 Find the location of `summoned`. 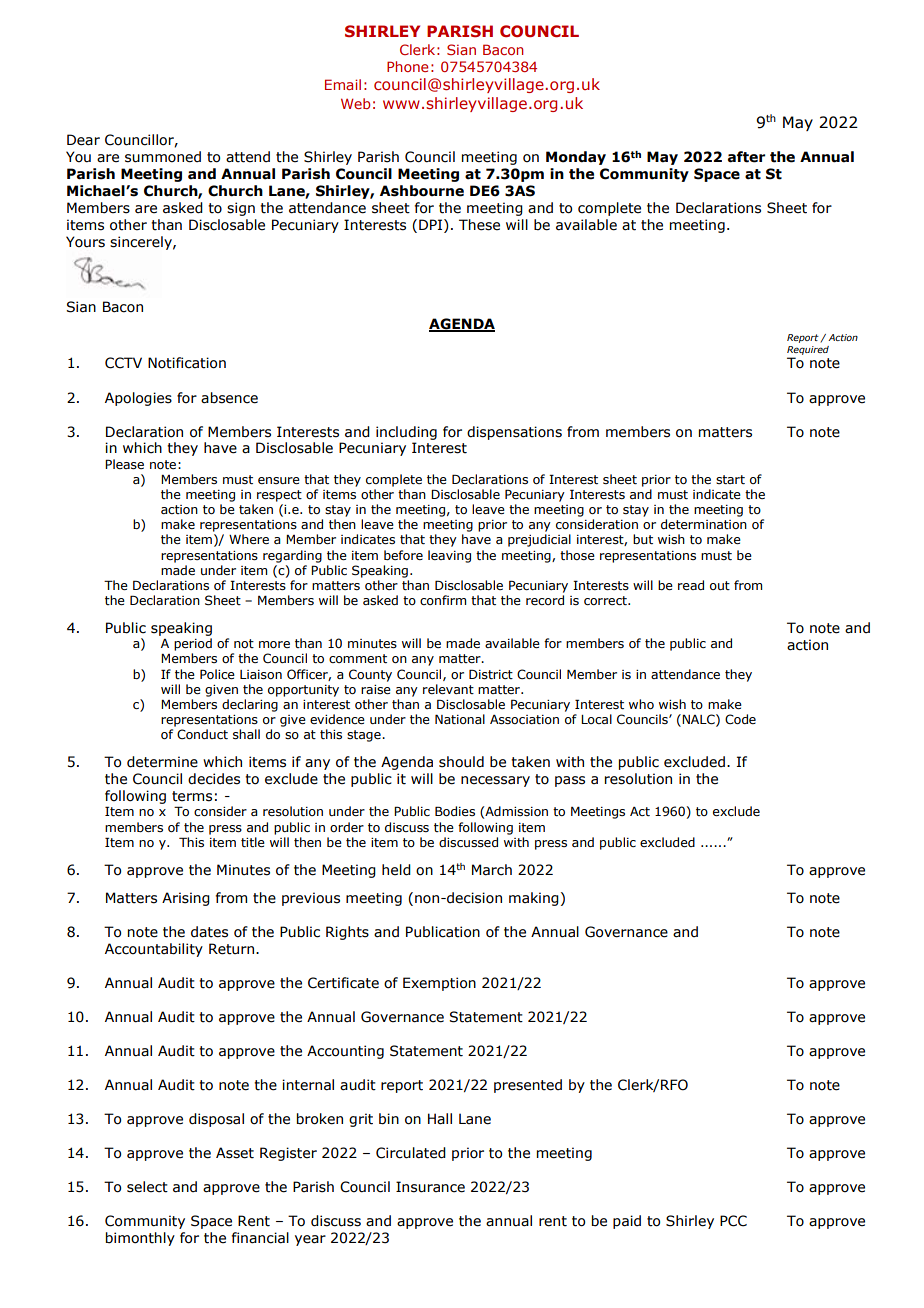

summoned is located at coordinates (163, 157).
